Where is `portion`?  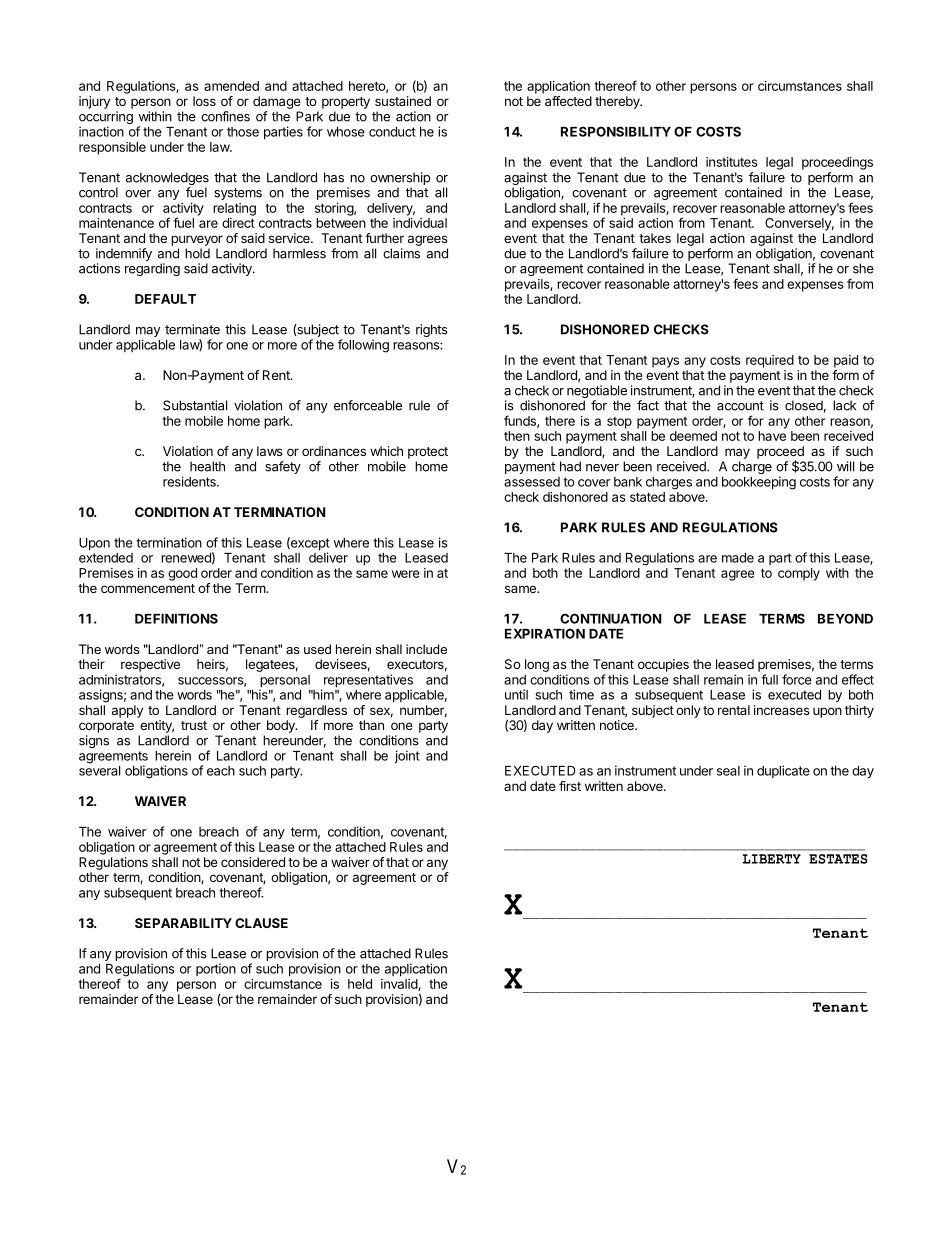 portion is located at coordinates (216, 969).
